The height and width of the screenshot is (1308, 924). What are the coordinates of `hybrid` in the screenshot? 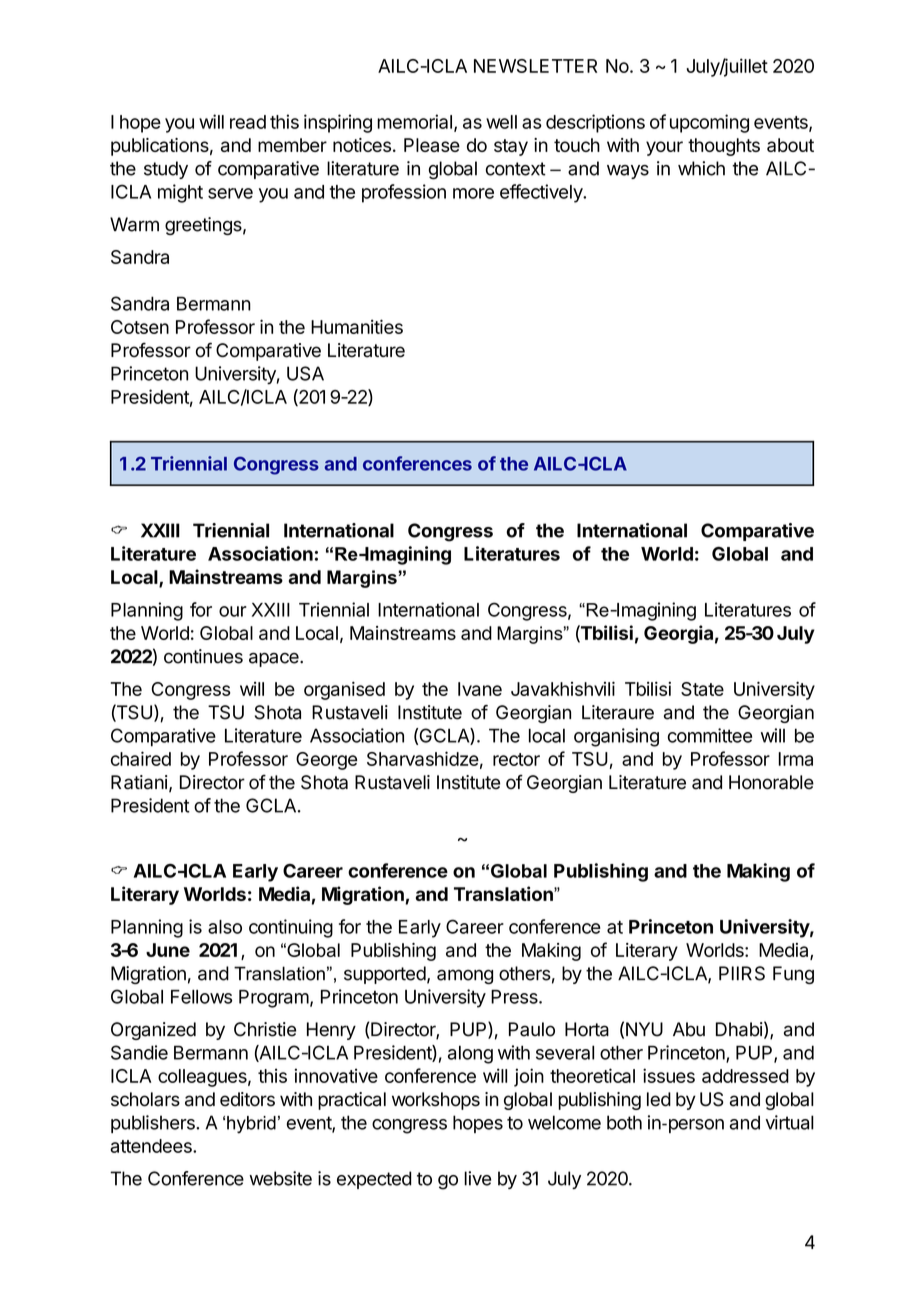 It's located at (251, 1125).
